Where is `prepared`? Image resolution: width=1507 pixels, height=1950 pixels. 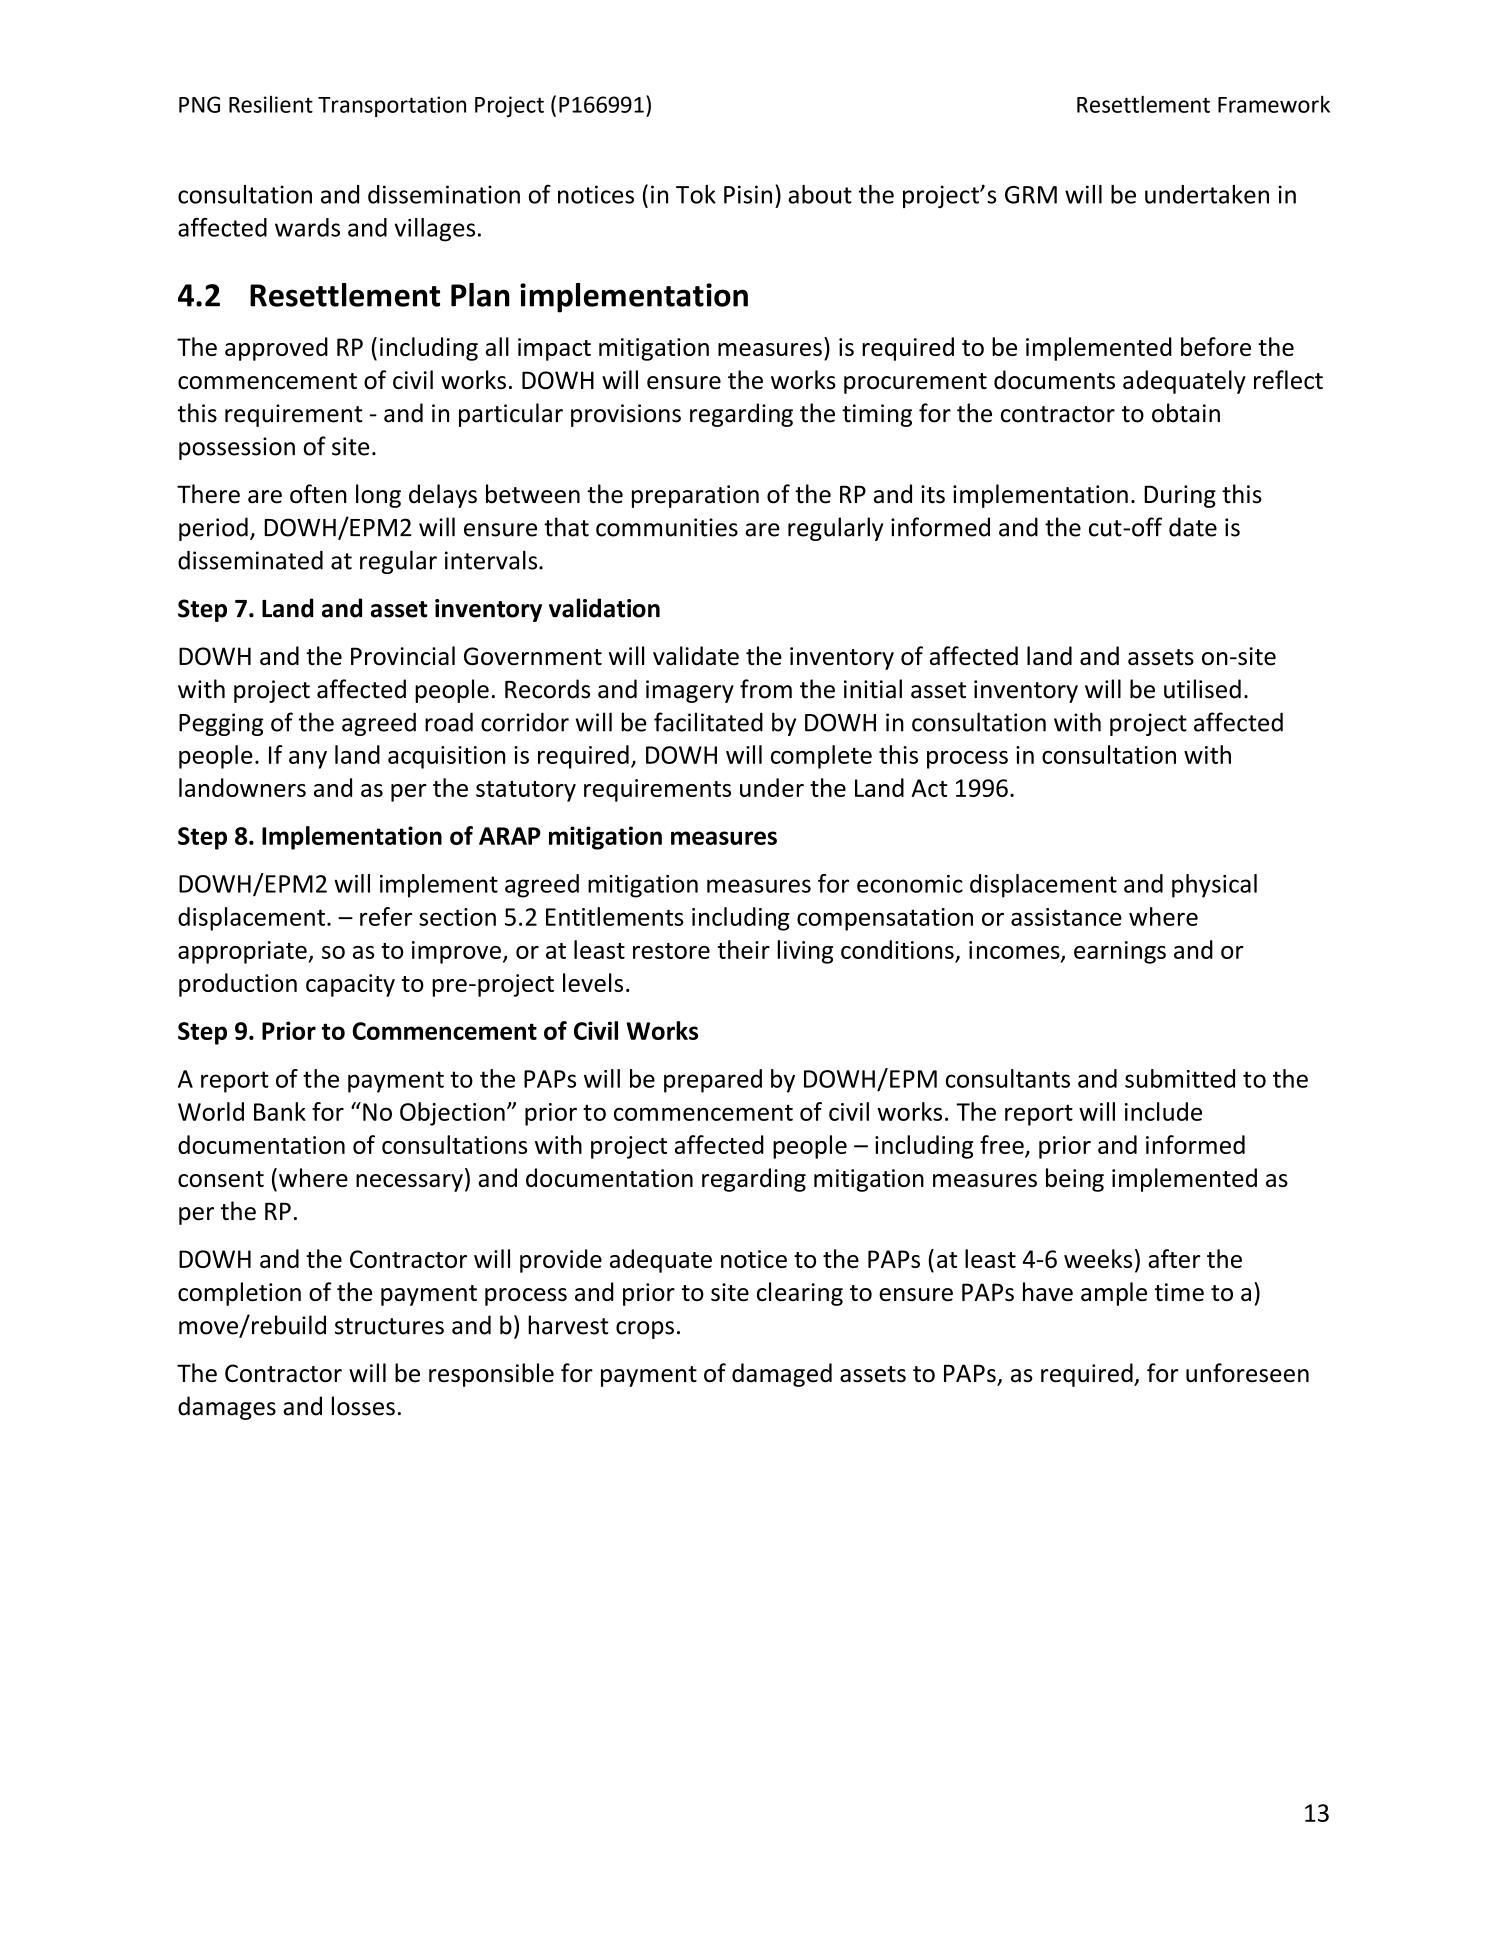 prepared is located at coordinates (713, 1081).
